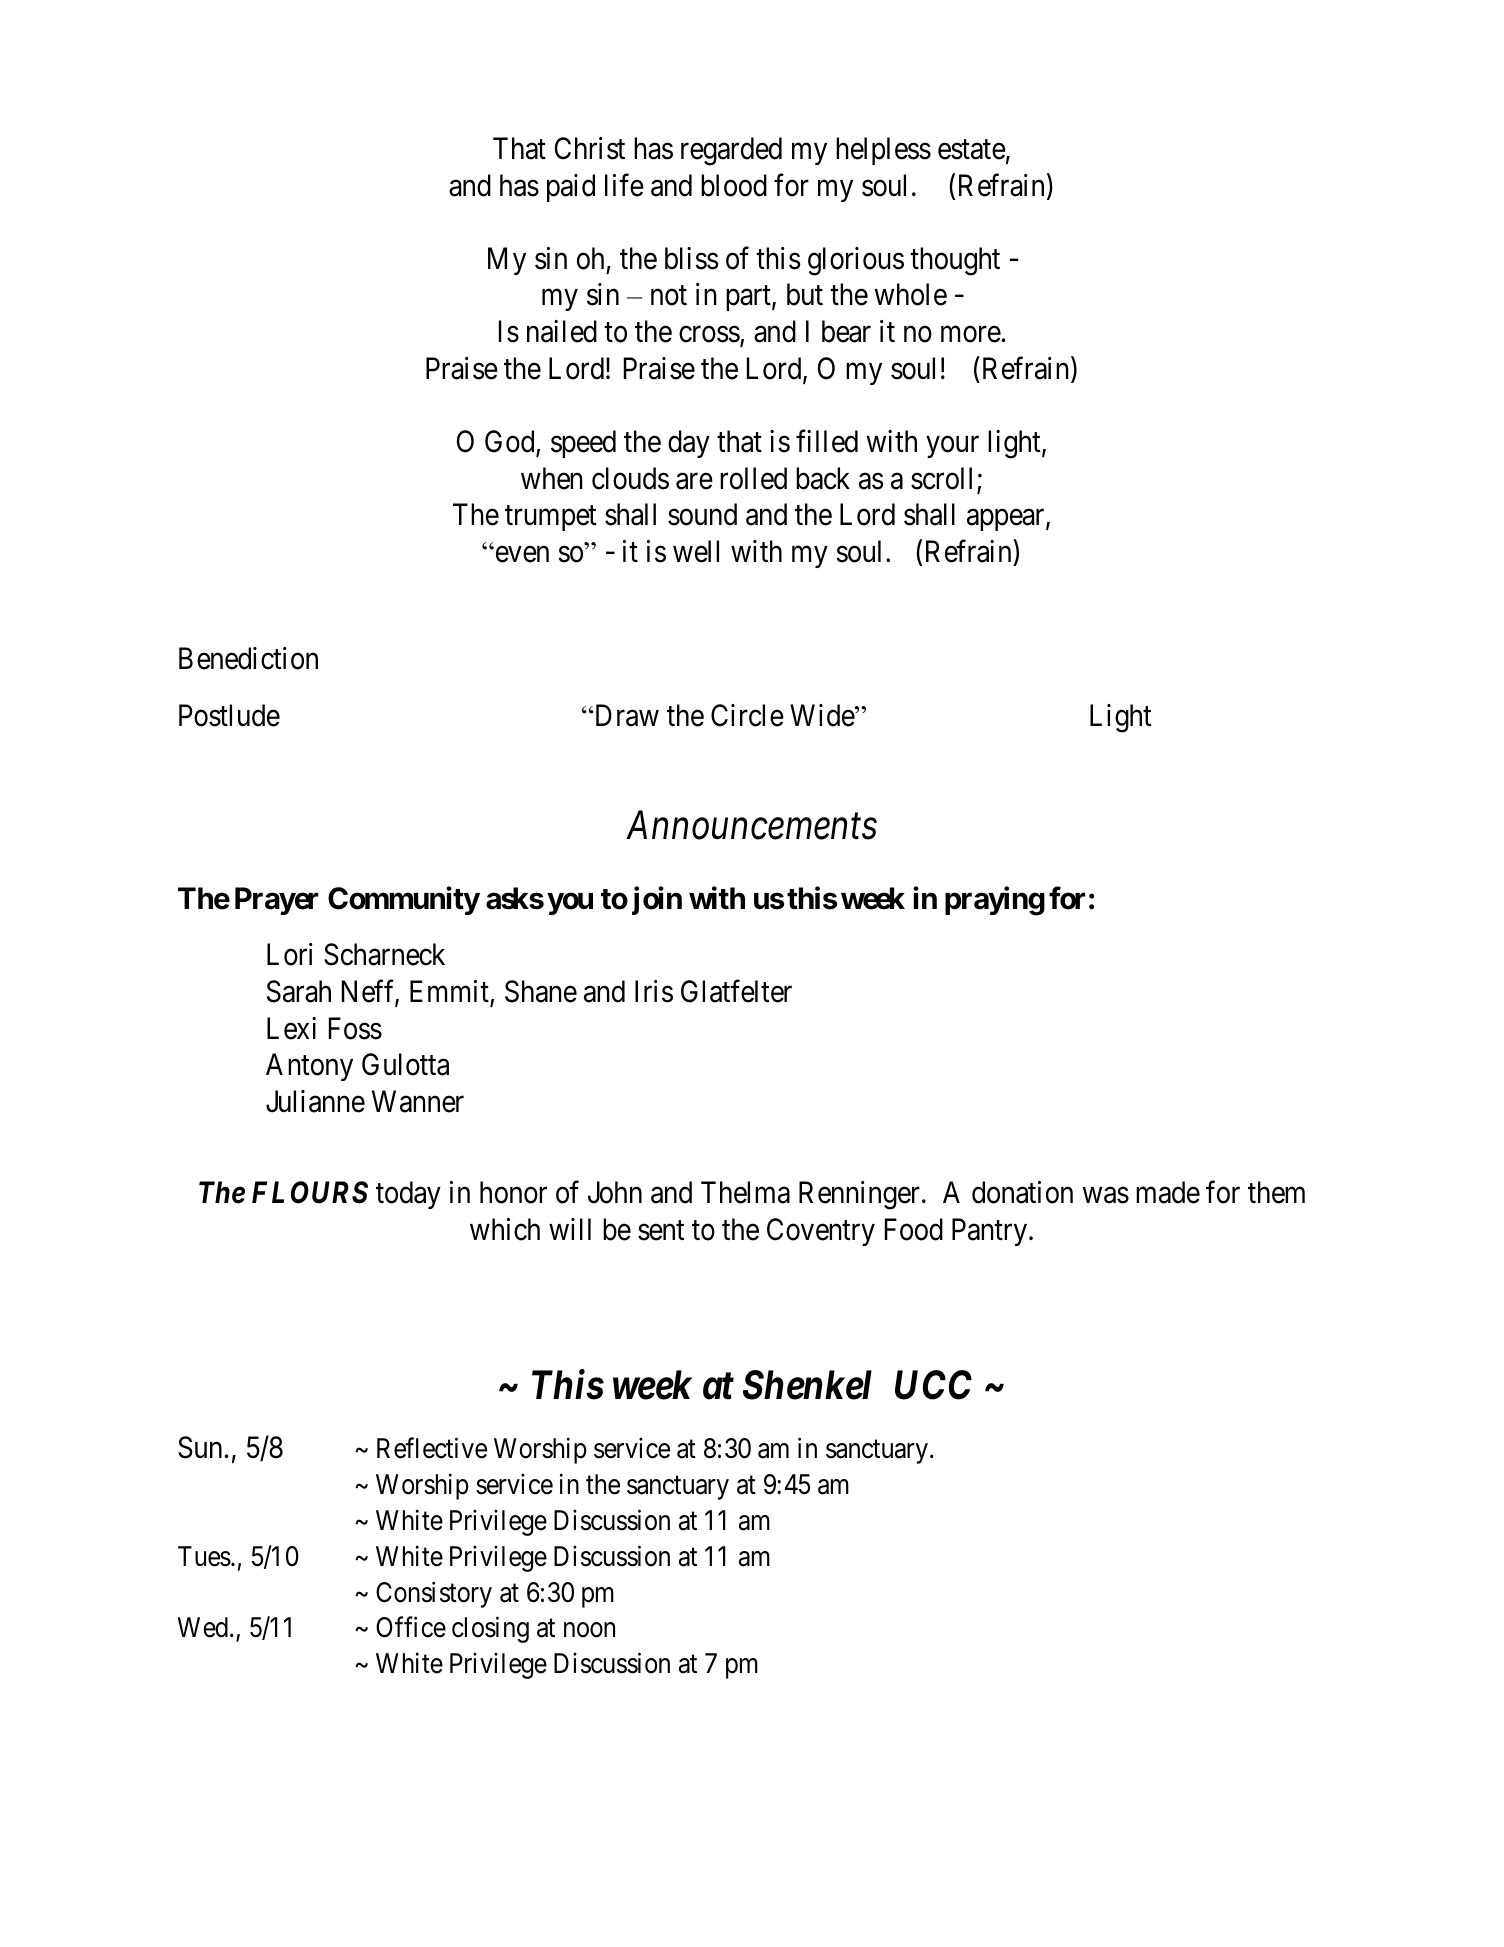 This document has height=1947, width=1504. Describe the element at coordinates (571, 188) in the document. I see `paid` at that location.
